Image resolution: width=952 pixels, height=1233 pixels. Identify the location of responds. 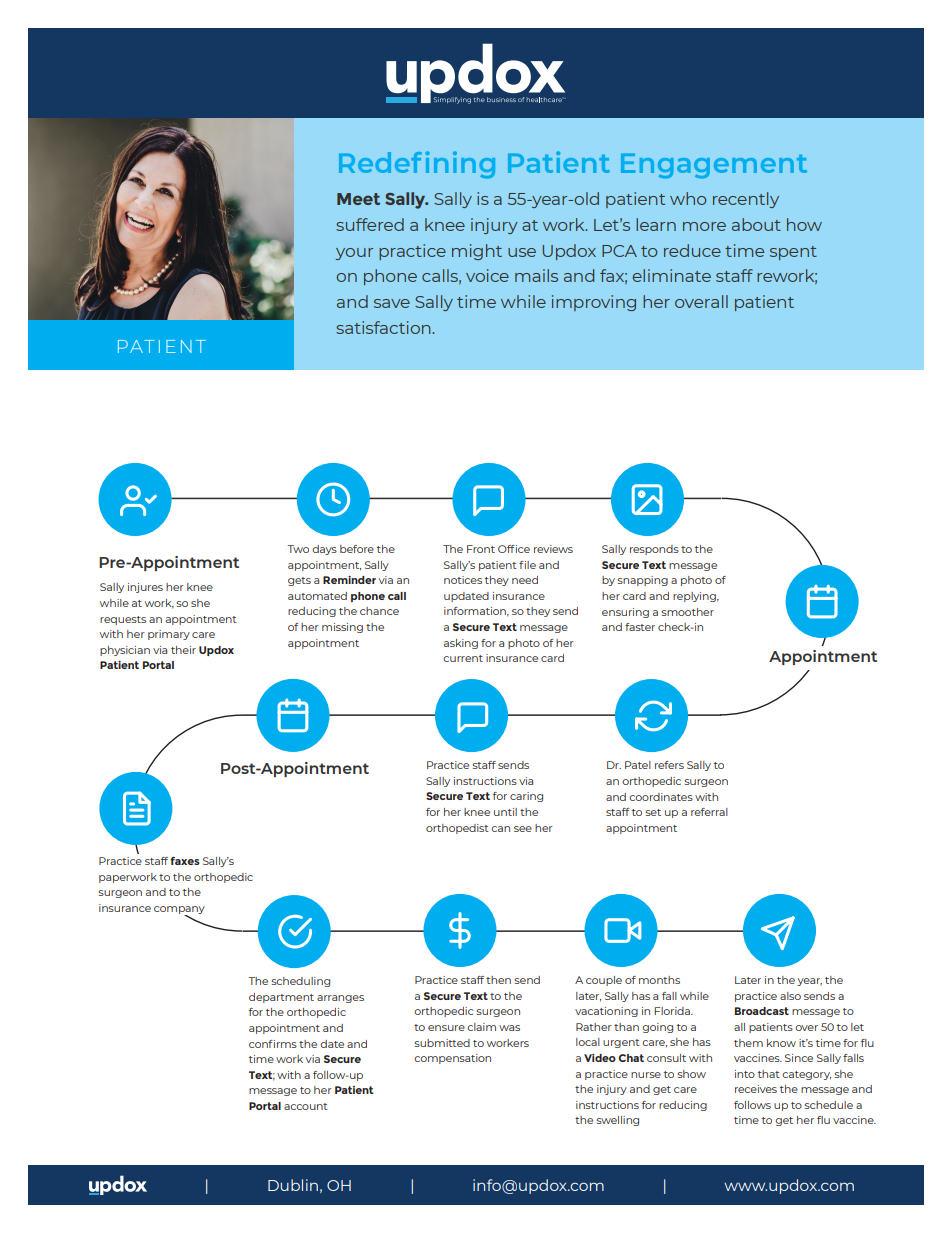
(654, 550).
